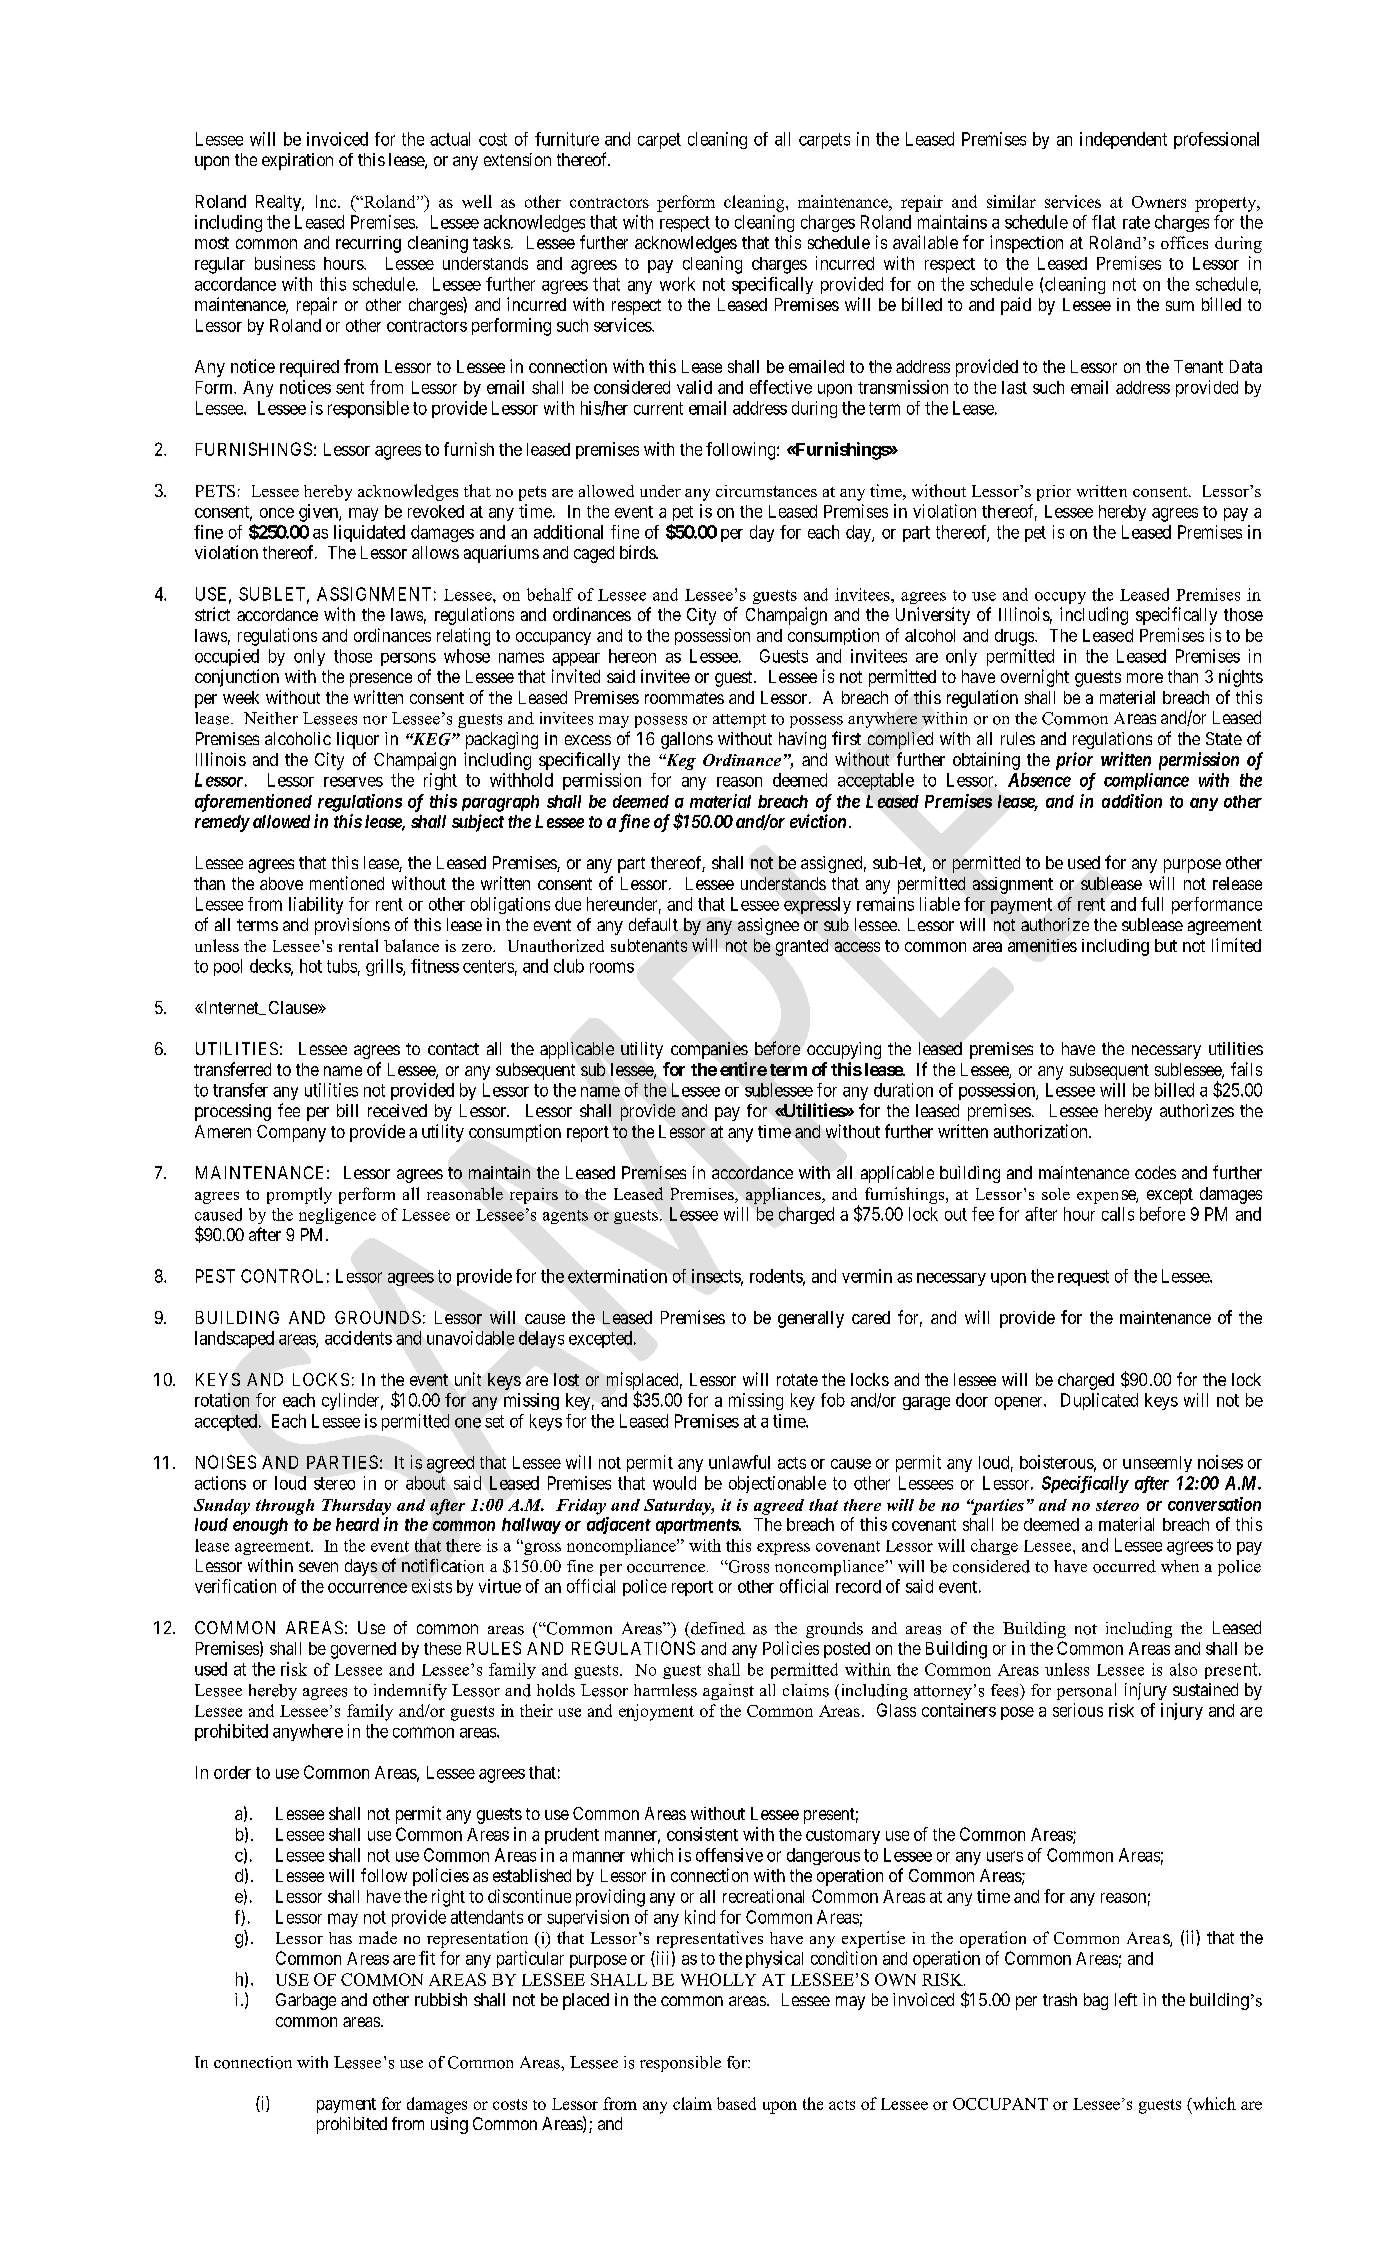  I want to click on unseemly, so click(1157, 1464).
